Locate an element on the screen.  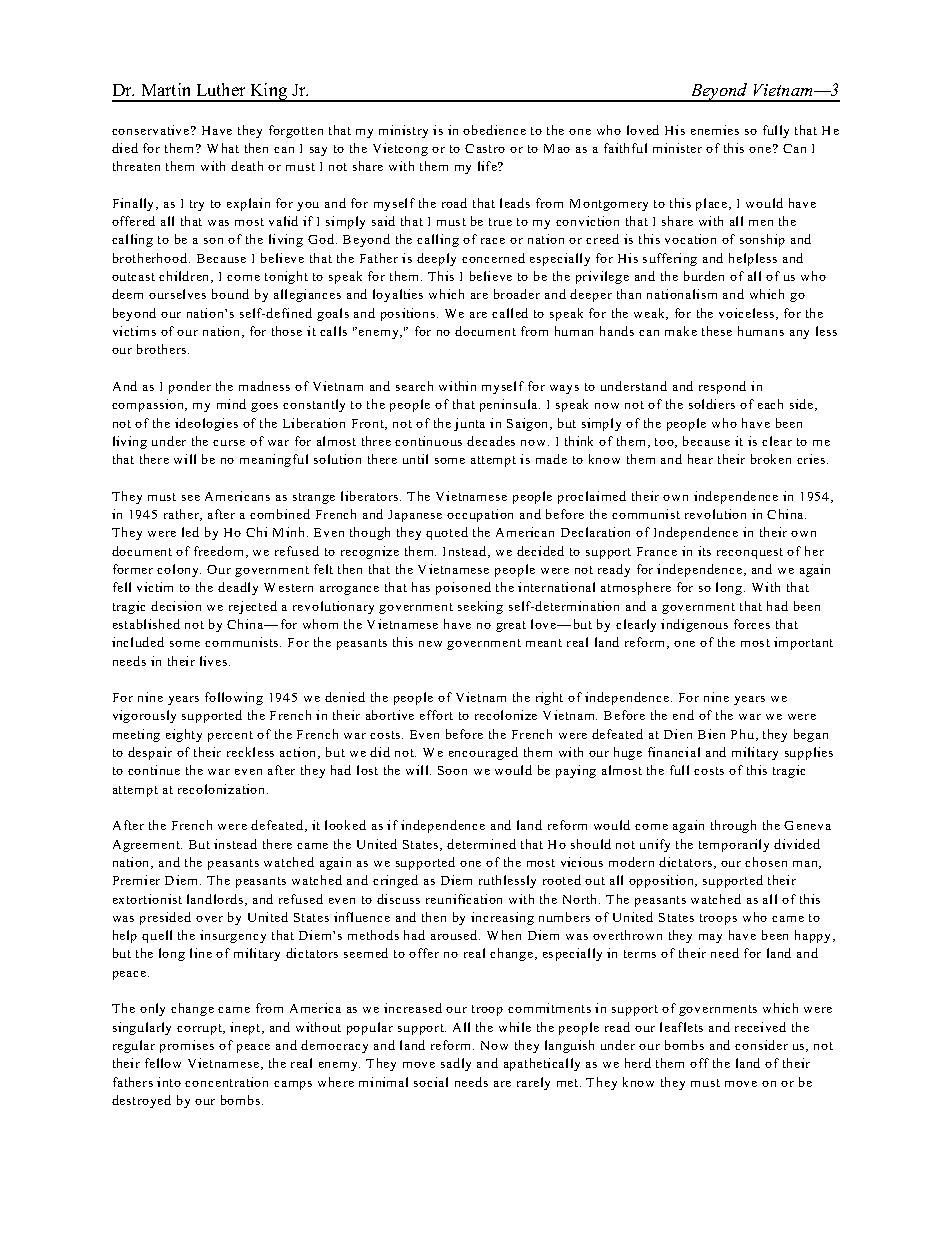
Castro is located at coordinates (485, 148).
